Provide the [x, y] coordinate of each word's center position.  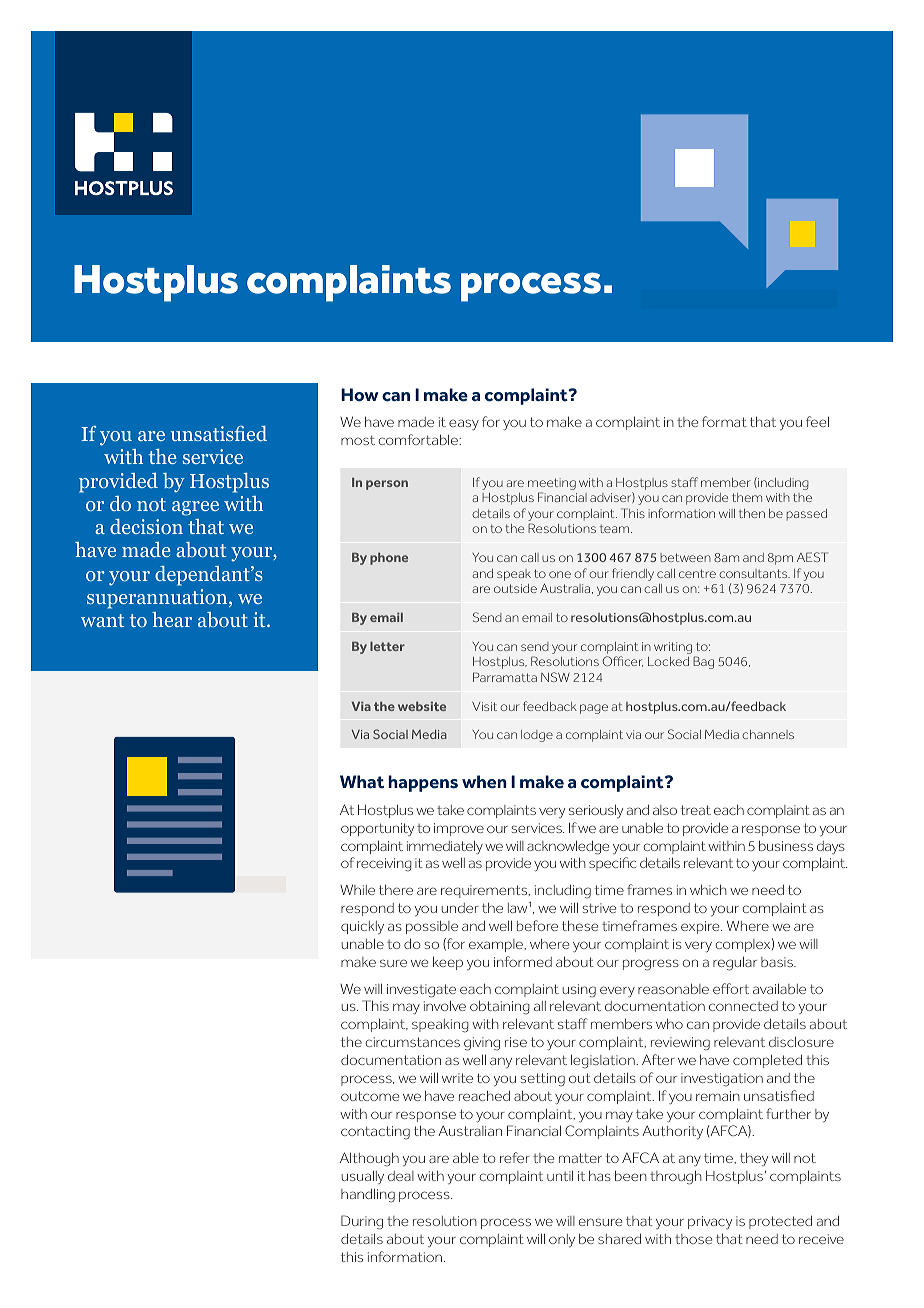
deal [401, 1176]
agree [195, 508]
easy [464, 424]
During [362, 1222]
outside [515, 588]
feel [817, 421]
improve [459, 829]
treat [696, 810]
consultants [754, 573]
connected [743, 1006]
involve [445, 1005]
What [362, 782]
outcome [370, 1096]
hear [172, 619]
